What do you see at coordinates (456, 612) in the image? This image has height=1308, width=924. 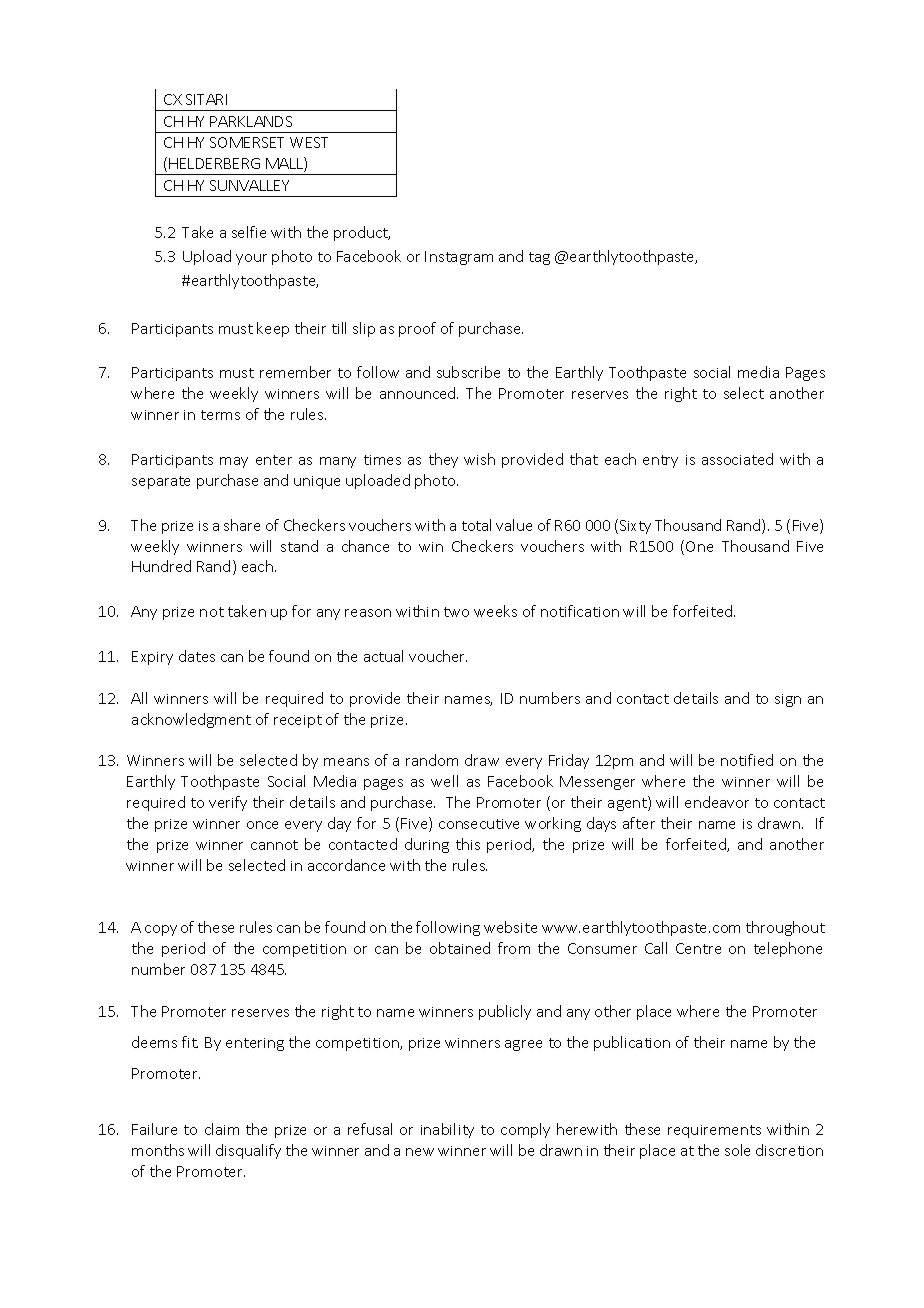 I see `two` at bounding box center [456, 612].
